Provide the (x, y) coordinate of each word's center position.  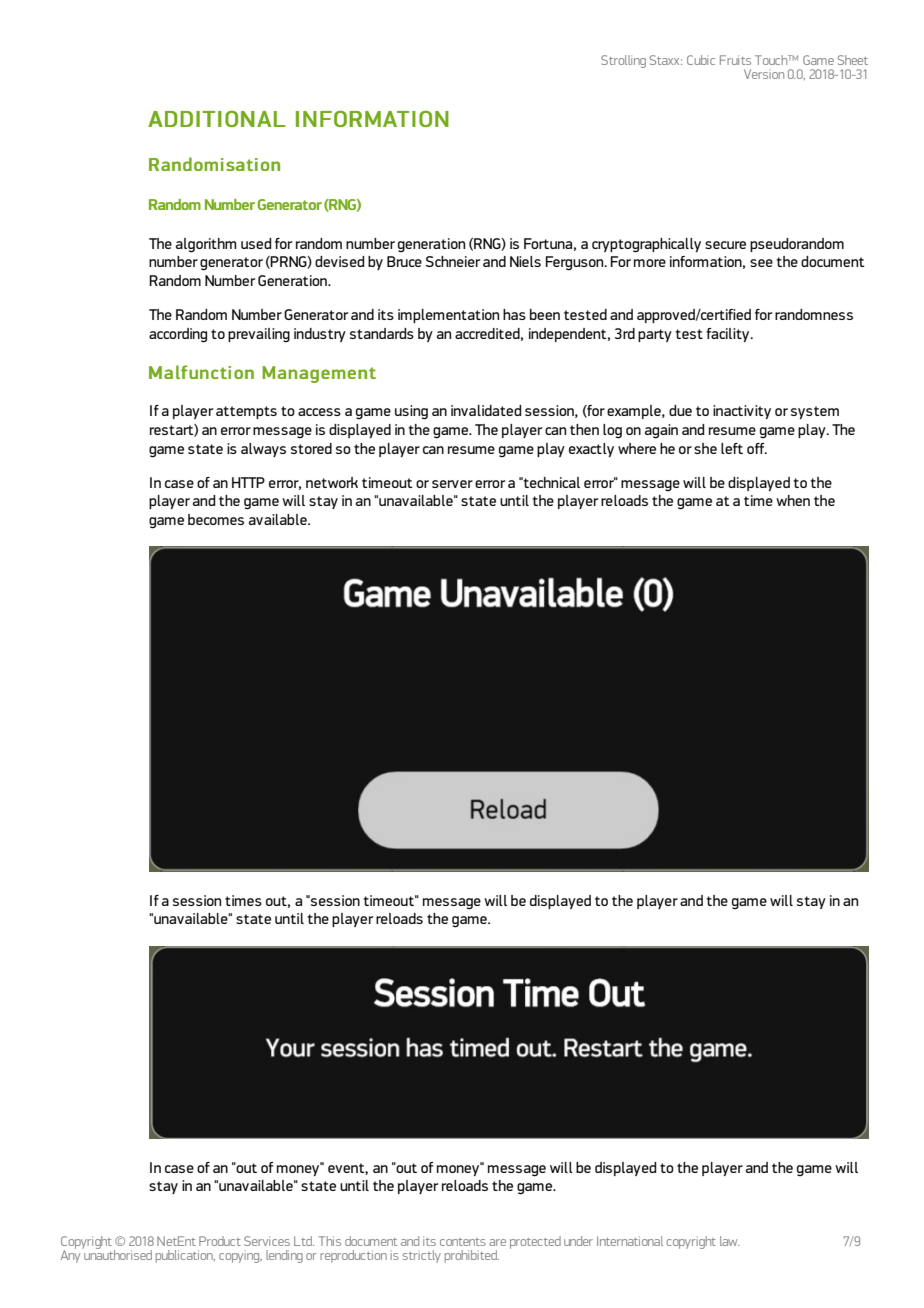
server (452, 484)
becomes (216, 519)
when (793, 500)
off (757, 448)
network (332, 482)
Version (764, 74)
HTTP (248, 482)
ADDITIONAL (216, 118)
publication (185, 1256)
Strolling (623, 61)
